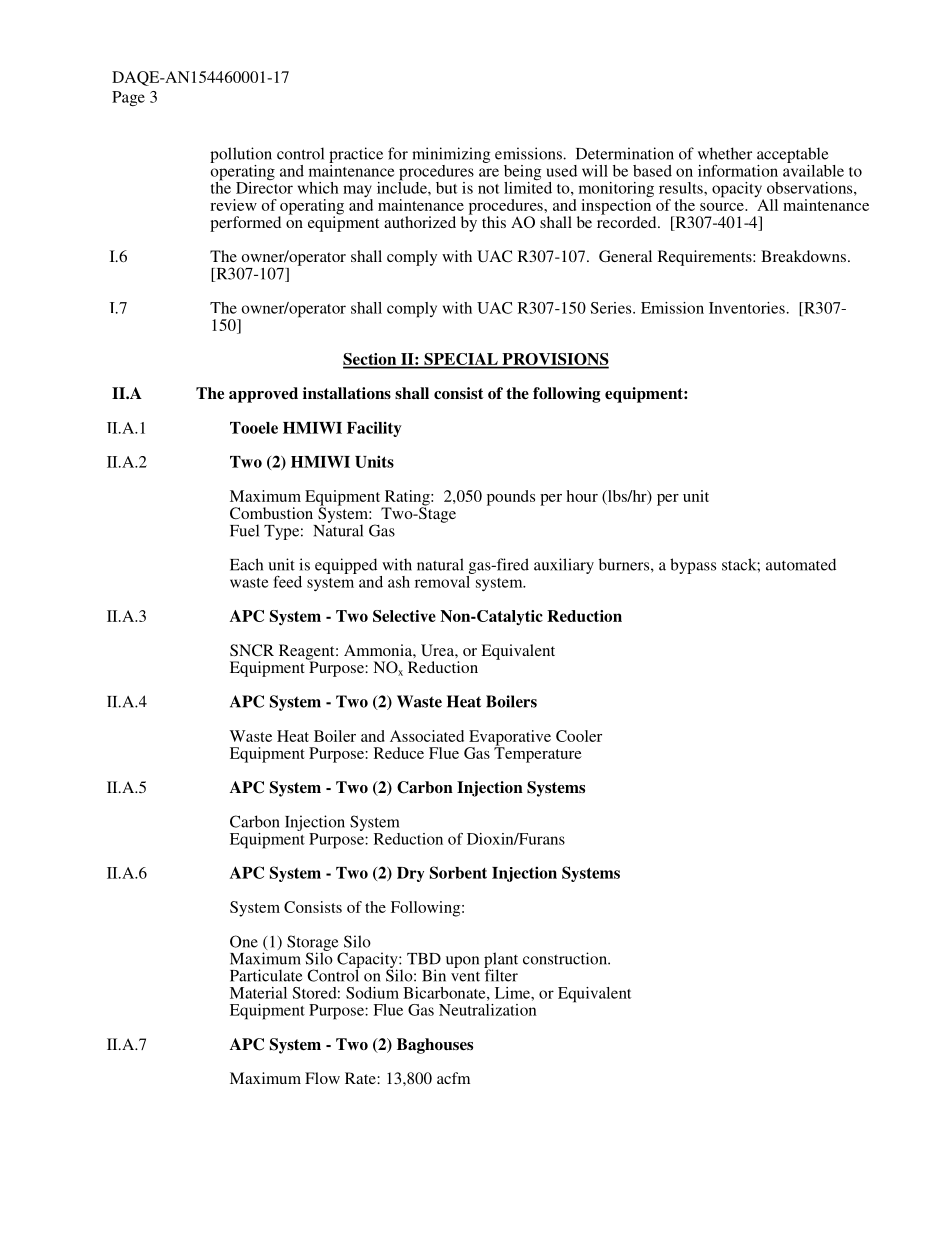 This page has height=1233, width=952. I want to click on Cooler, so click(579, 736).
